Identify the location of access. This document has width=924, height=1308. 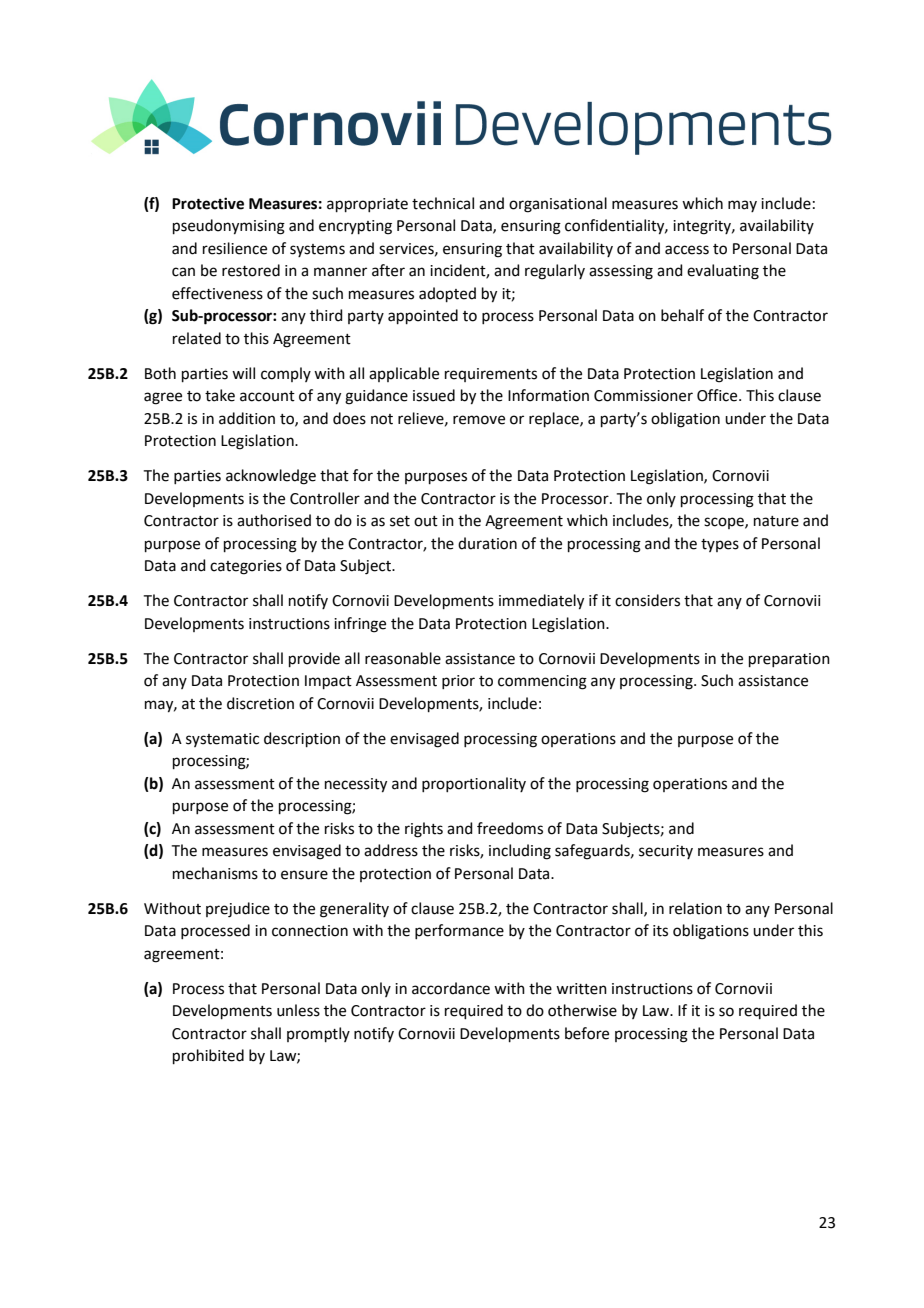
(687, 250).
